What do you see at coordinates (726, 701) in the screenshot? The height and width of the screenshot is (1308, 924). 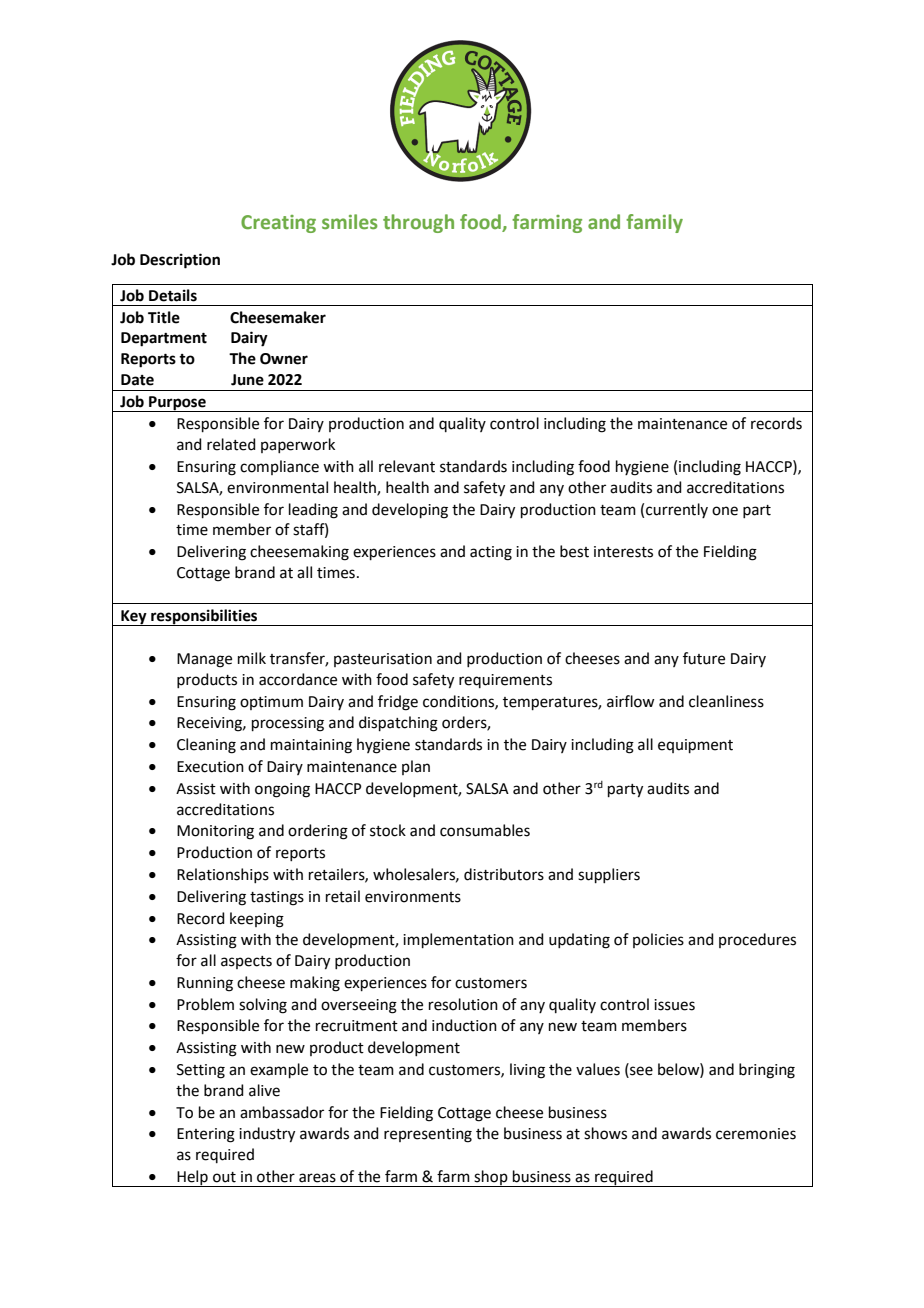 I see `cleanliness` at bounding box center [726, 701].
